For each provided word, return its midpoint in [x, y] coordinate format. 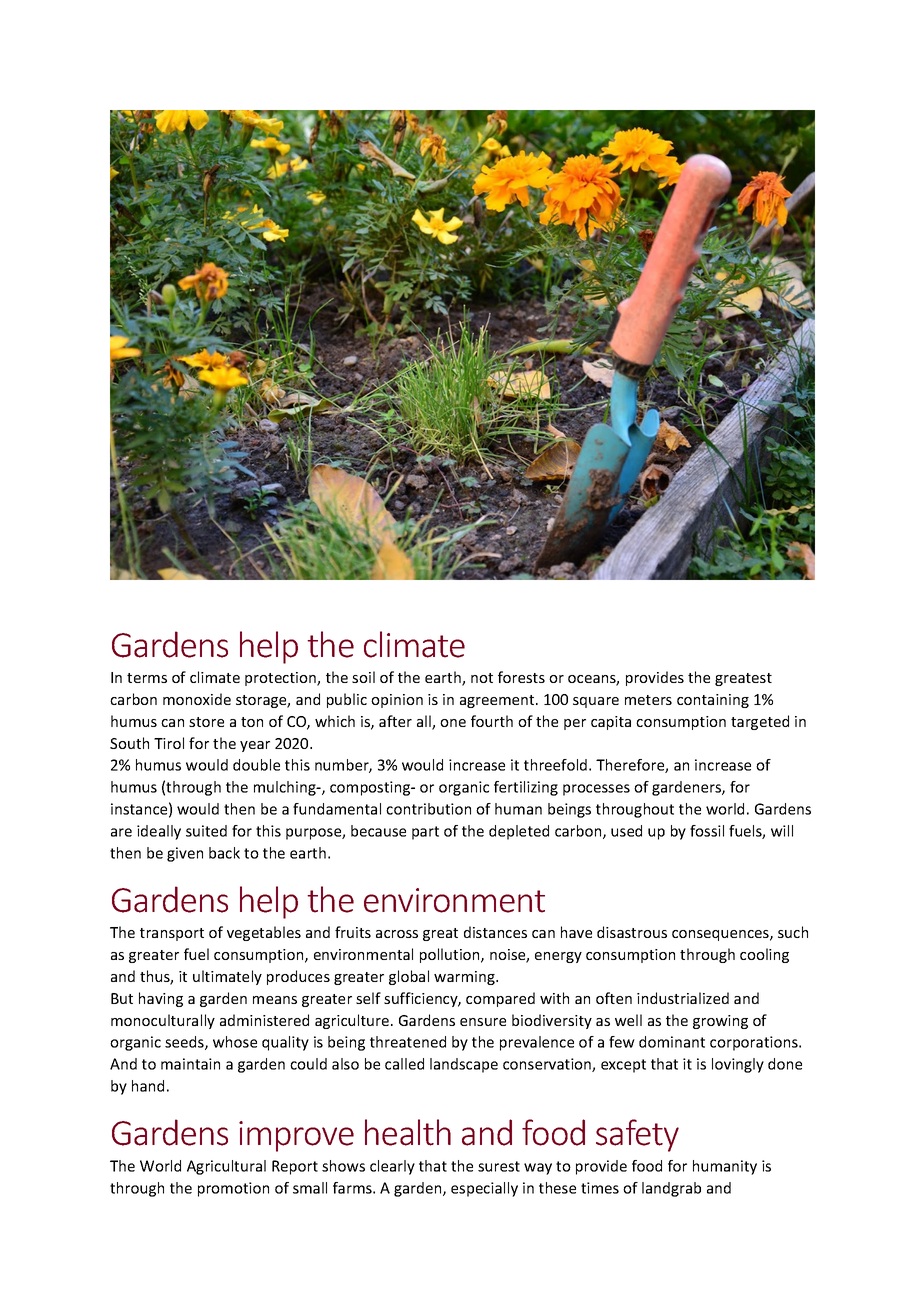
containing [713, 701]
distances [495, 932]
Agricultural [226, 1167]
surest [499, 1166]
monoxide [197, 699]
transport [172, 934]
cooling [764, 955]
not [482, 678]
